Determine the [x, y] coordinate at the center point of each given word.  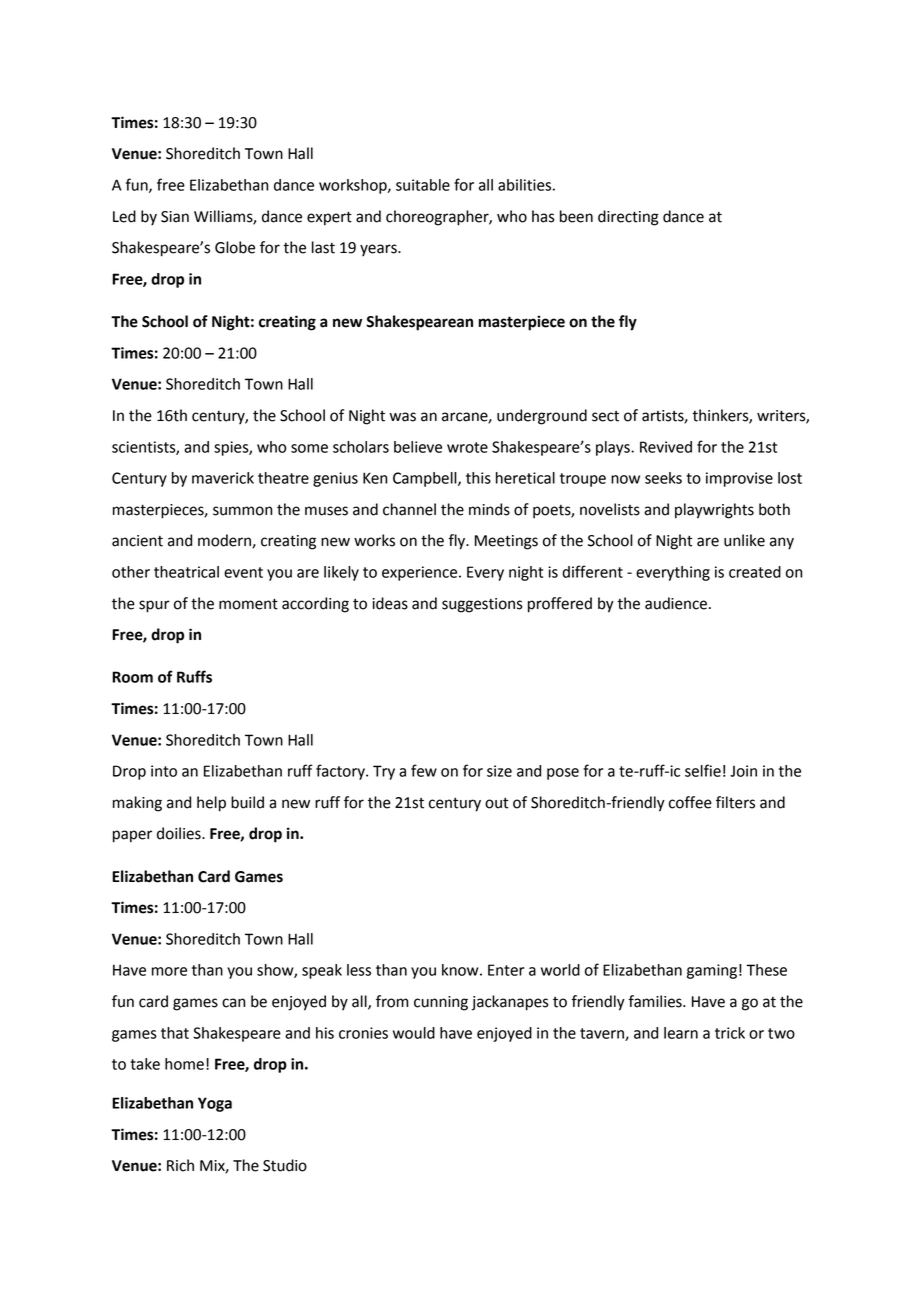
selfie [703, 770]
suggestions [482, 605]
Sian [175, 217]
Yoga [215, 1104]
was [403, 417]
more [169, 971]
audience [676, 603]
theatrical [186, 572]
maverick [223, 478]
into [164, 771]
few [424, 770]
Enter [506, 970]
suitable [423, 185]
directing [628, 218]
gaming [712, 971]
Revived [666, 447]
